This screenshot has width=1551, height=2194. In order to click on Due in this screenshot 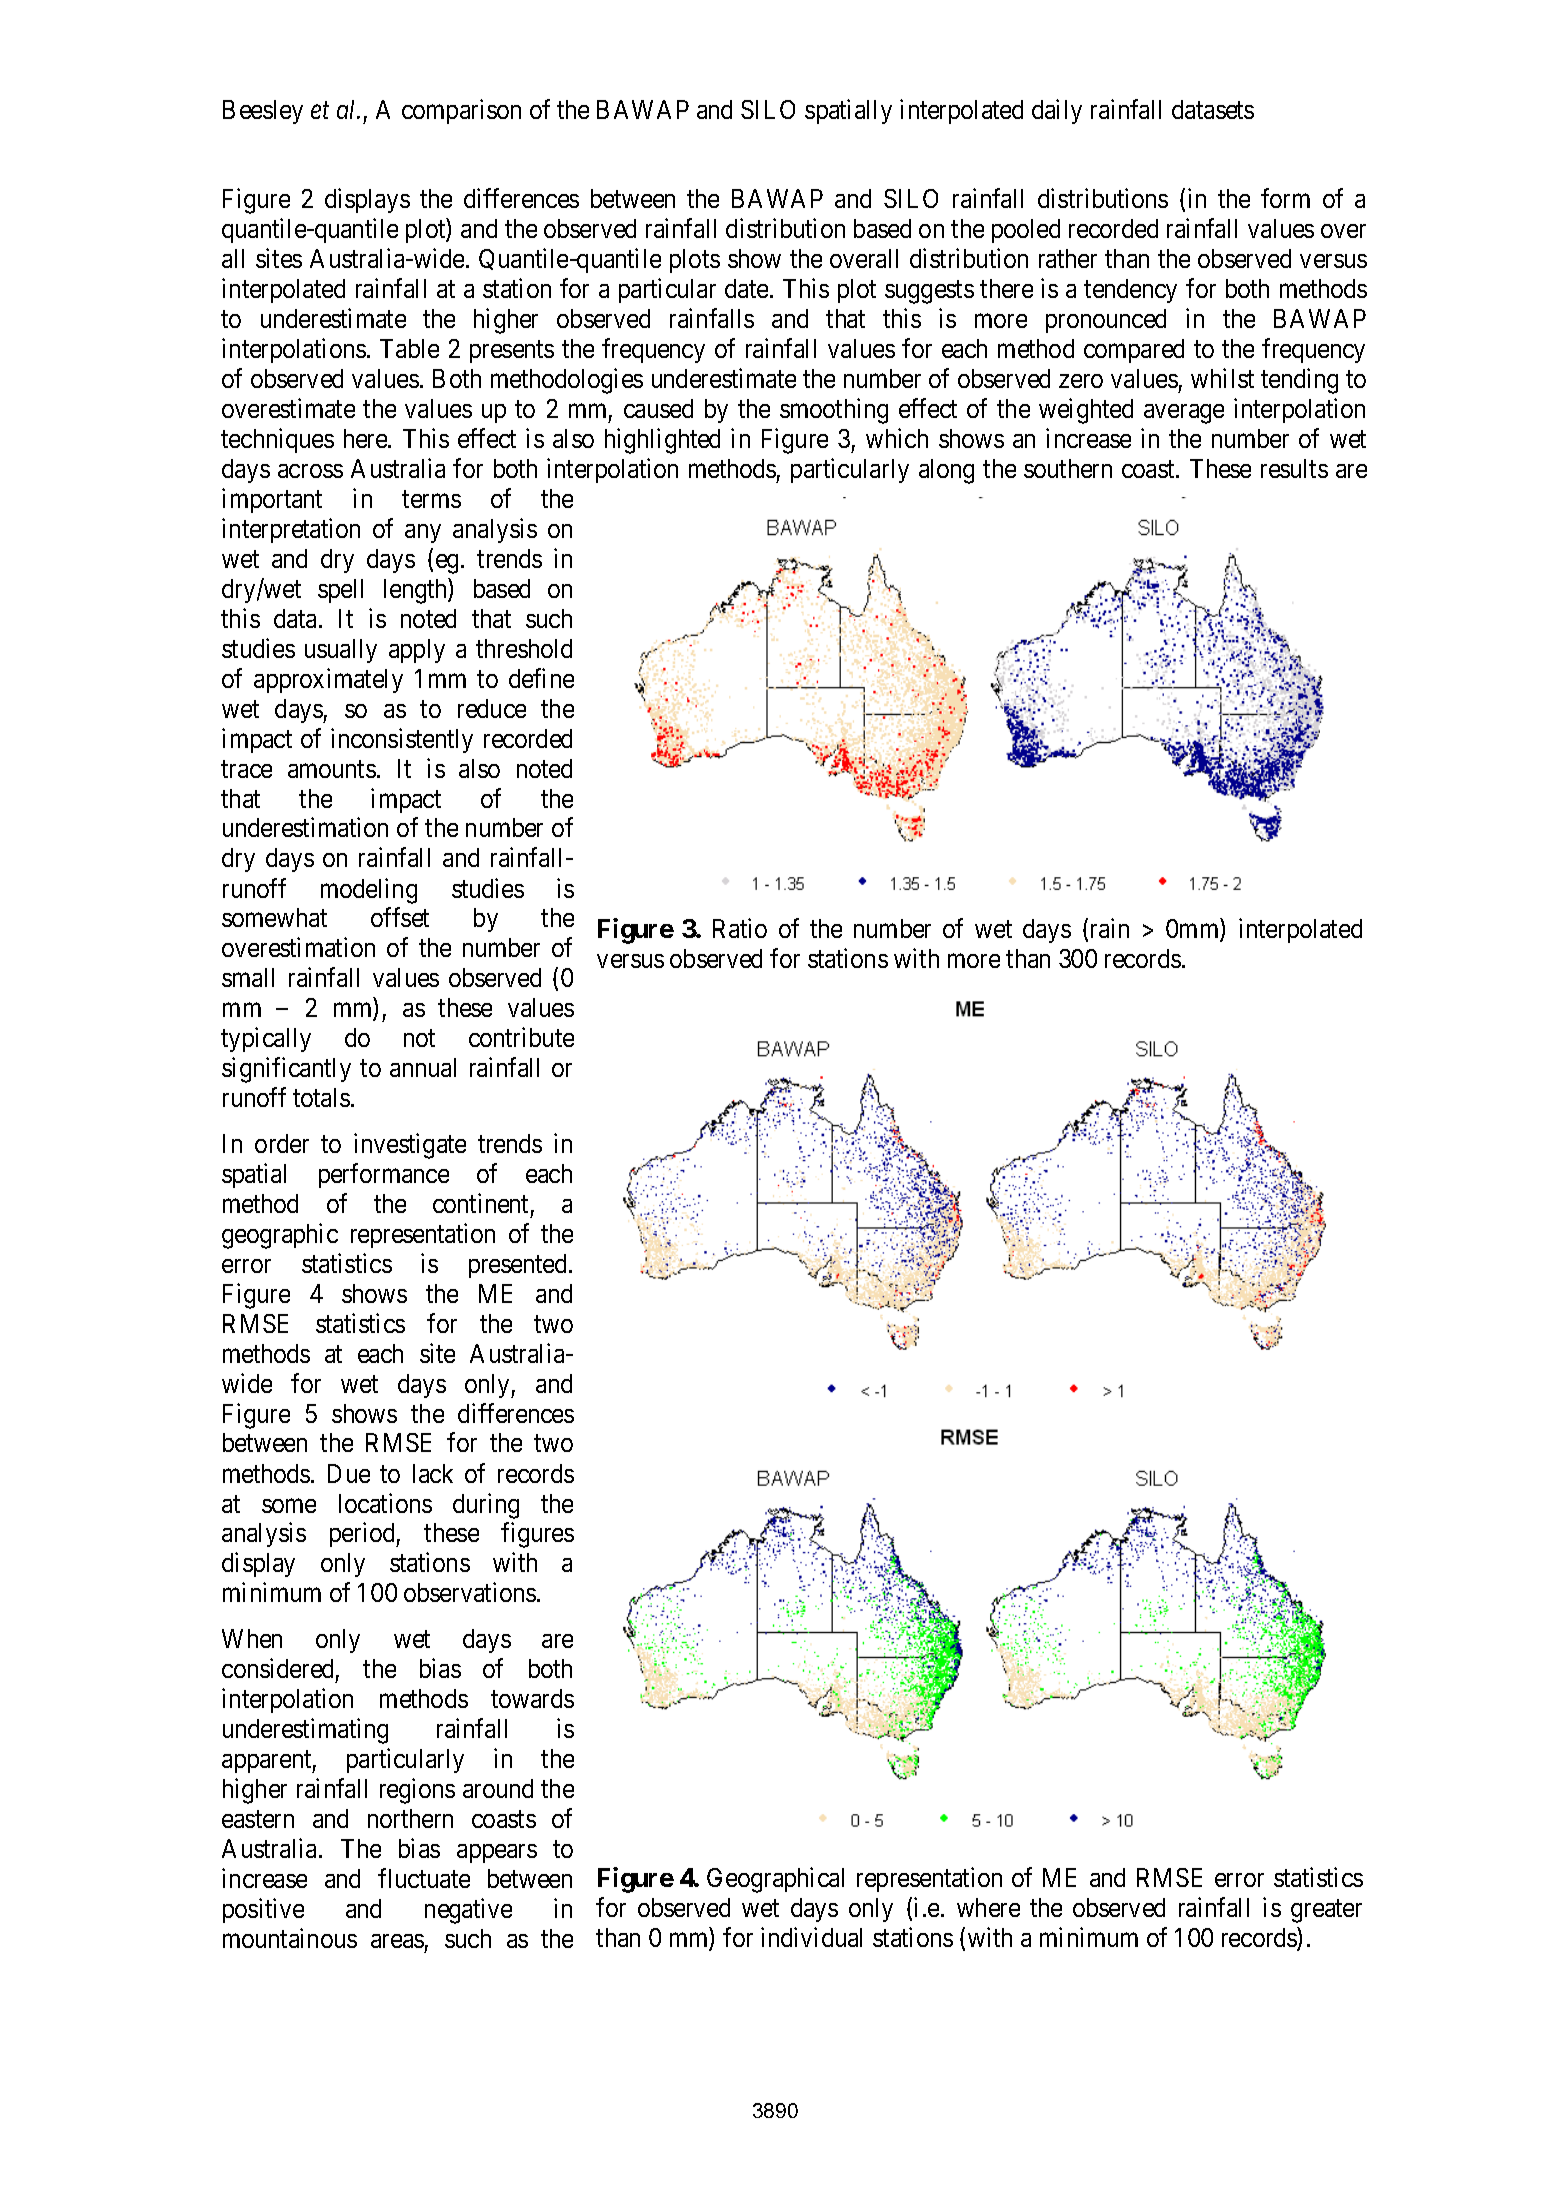, I will do `click(349, 1473)`.
